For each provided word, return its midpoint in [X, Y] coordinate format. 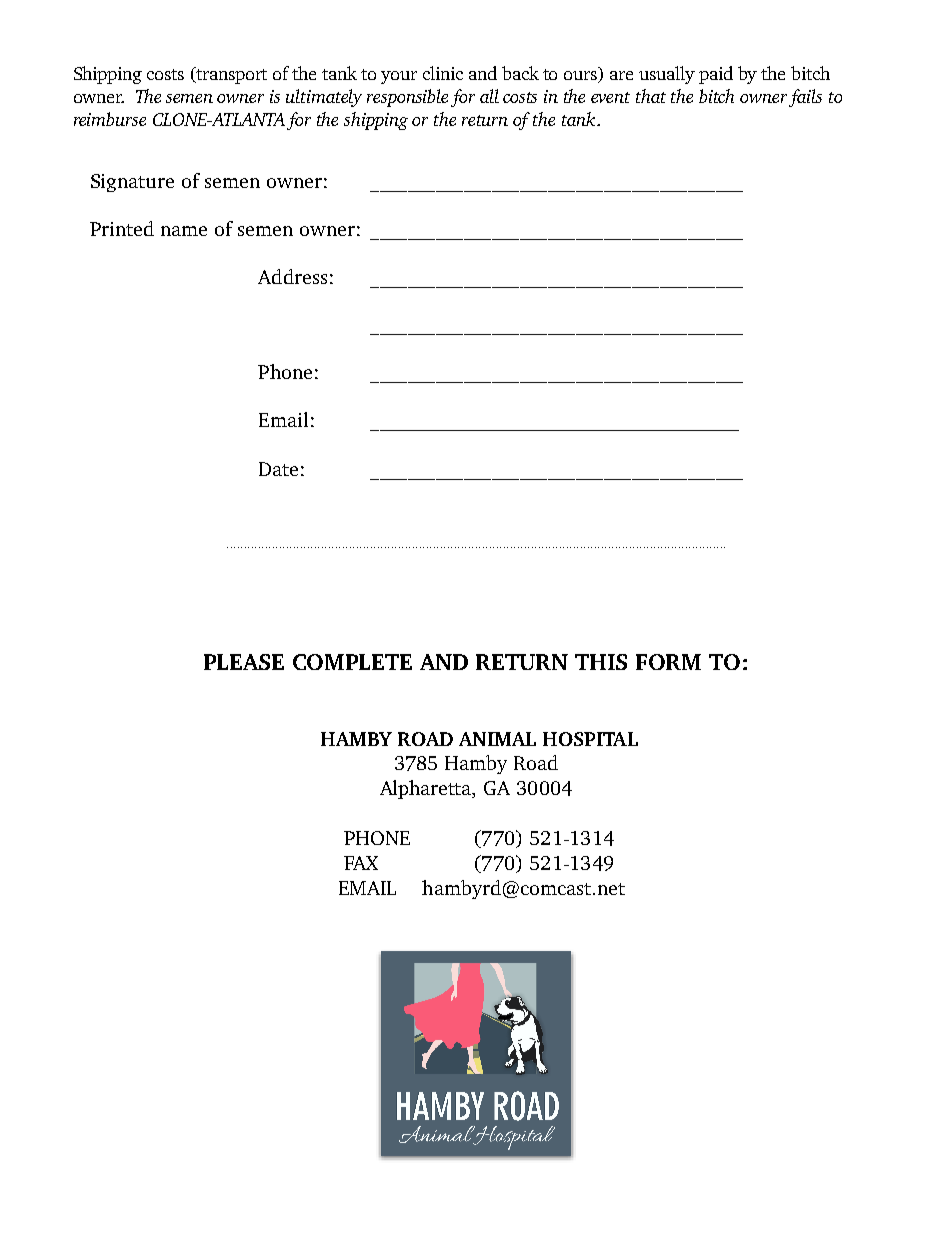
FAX [361, 863]
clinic [443, 73]
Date [278, 469]
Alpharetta [427, 789]
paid [716, 75]
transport [231, 75]
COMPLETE [352, 662]
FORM [668, 662]
